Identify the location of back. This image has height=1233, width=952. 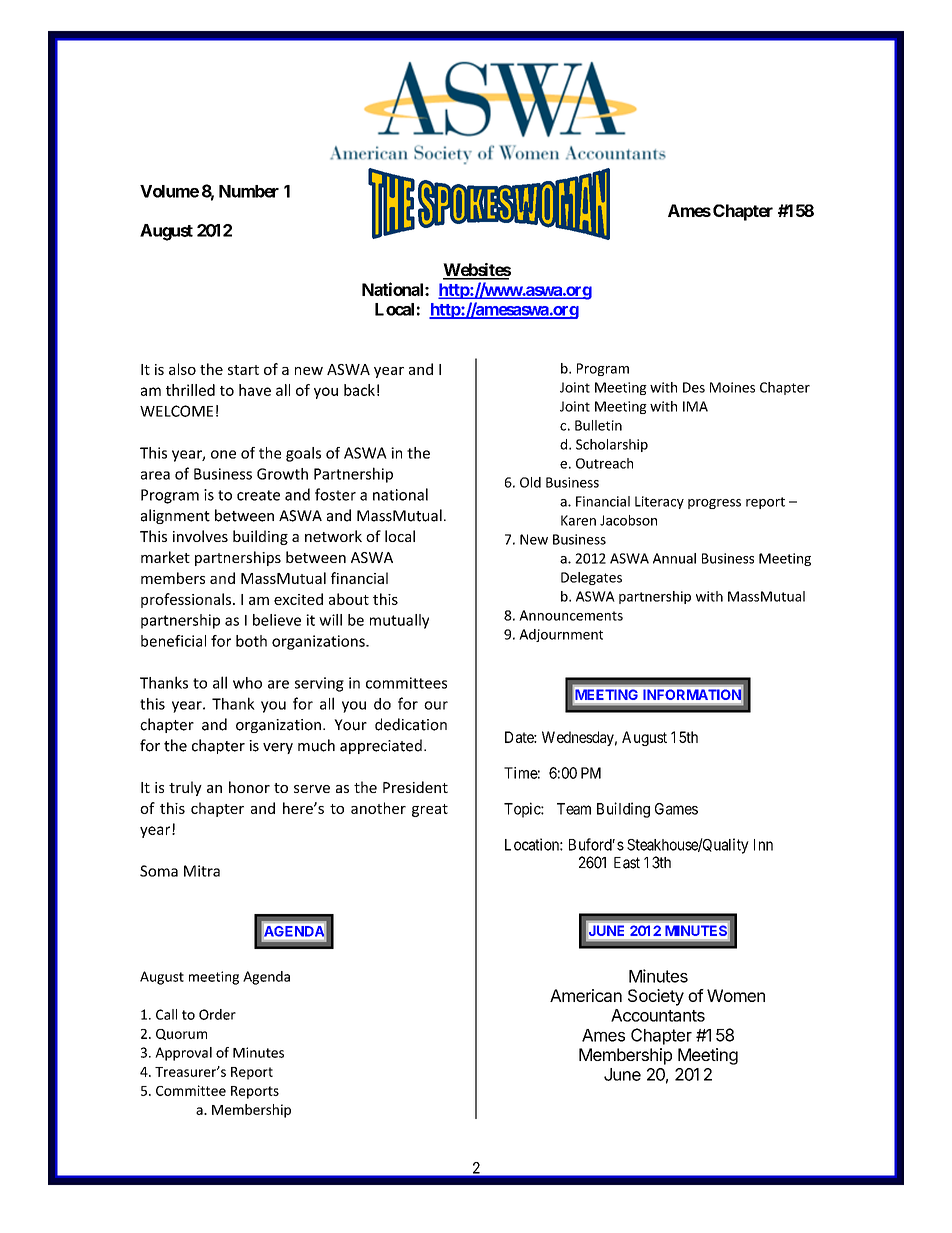
(359, 390).
